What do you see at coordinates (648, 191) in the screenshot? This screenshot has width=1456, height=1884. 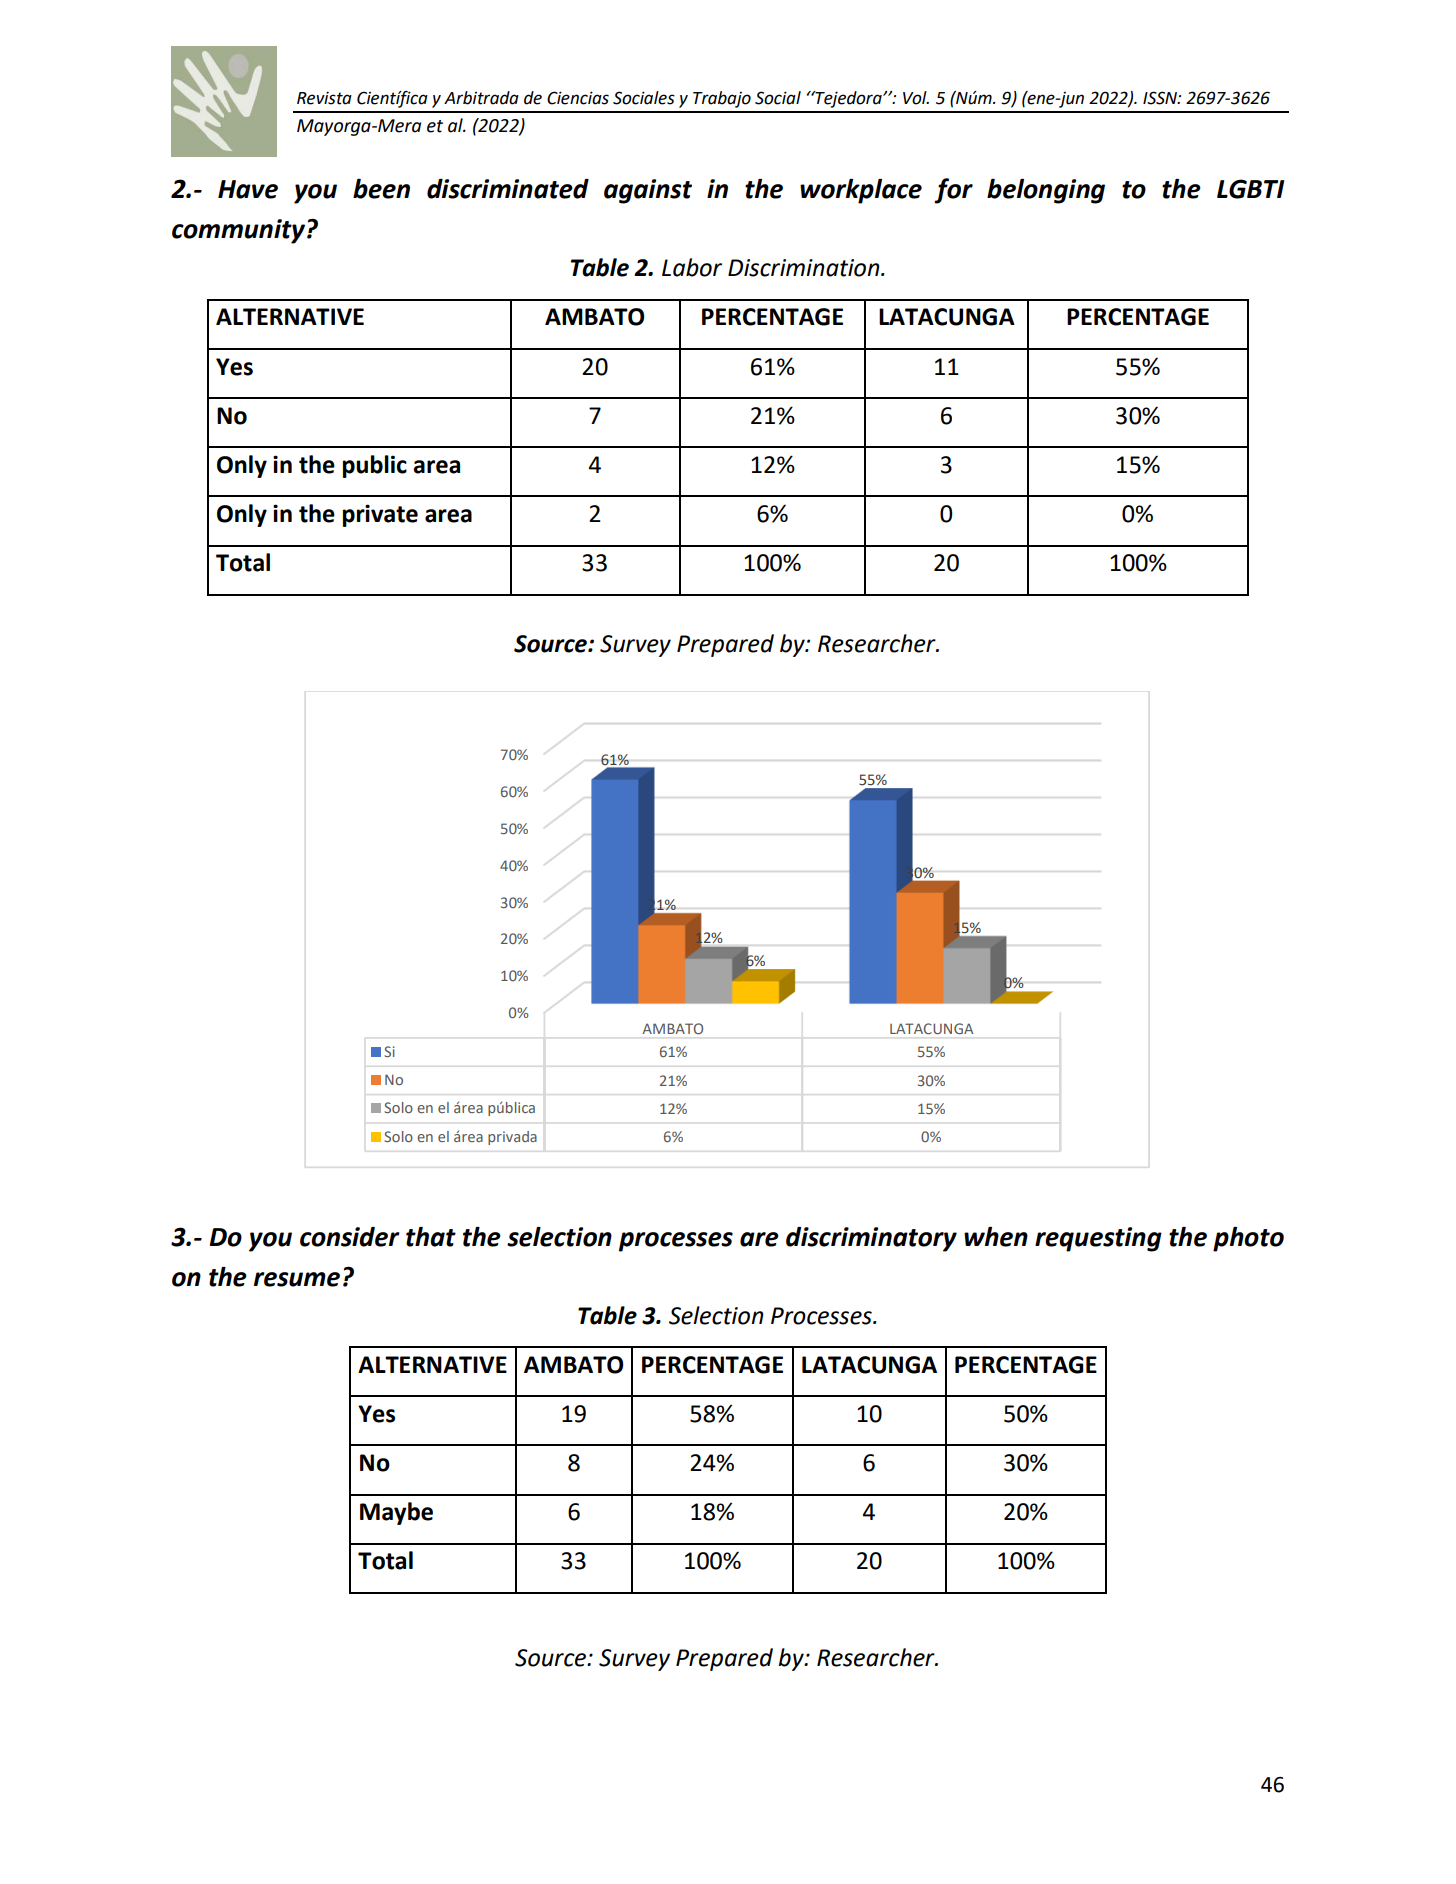 I see `against` at bounding box center [648, 191].
